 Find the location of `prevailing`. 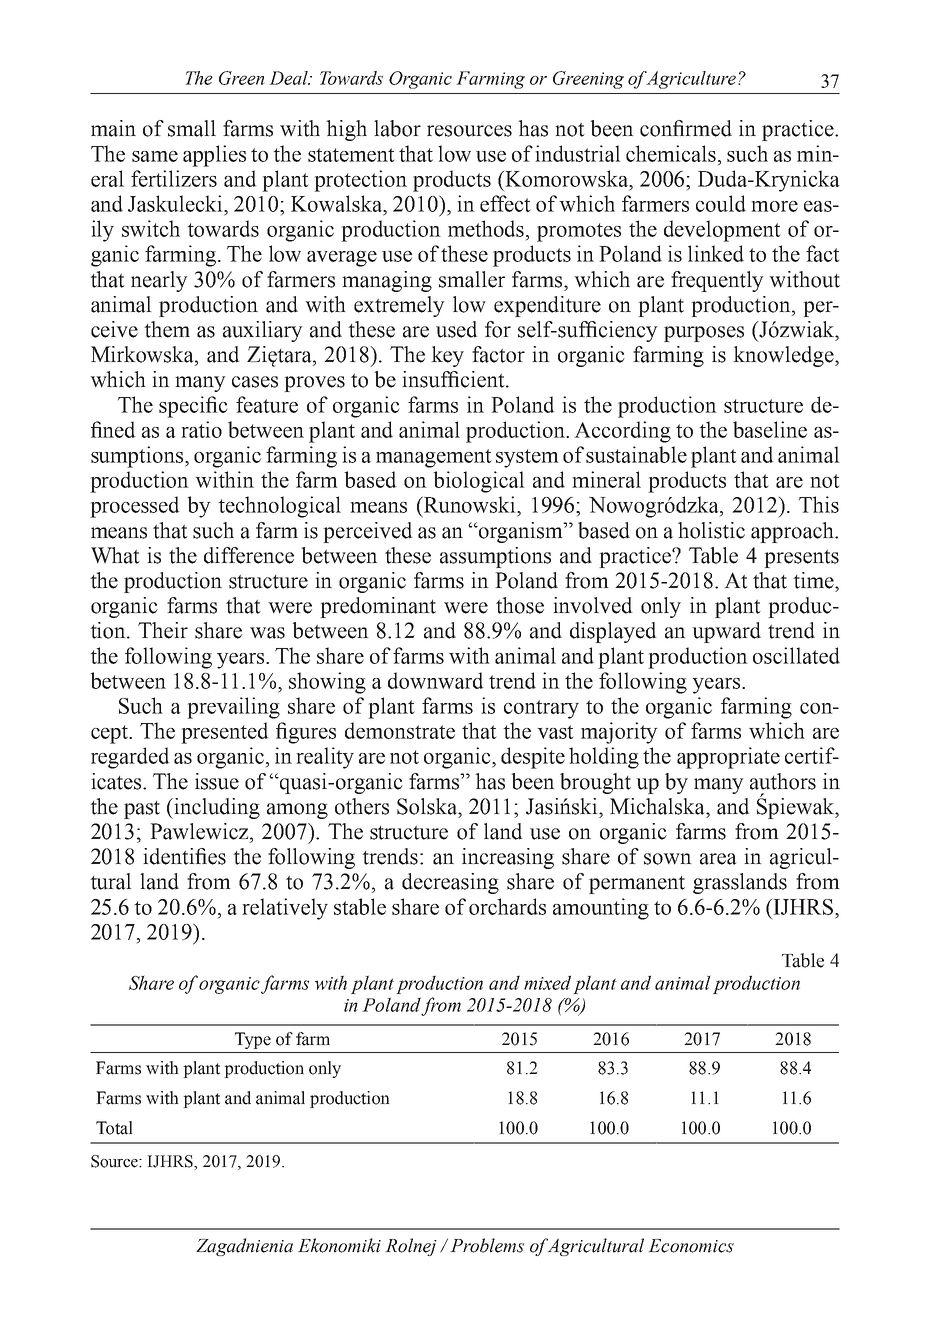

prevailing is located at coordinates (233, 708).
